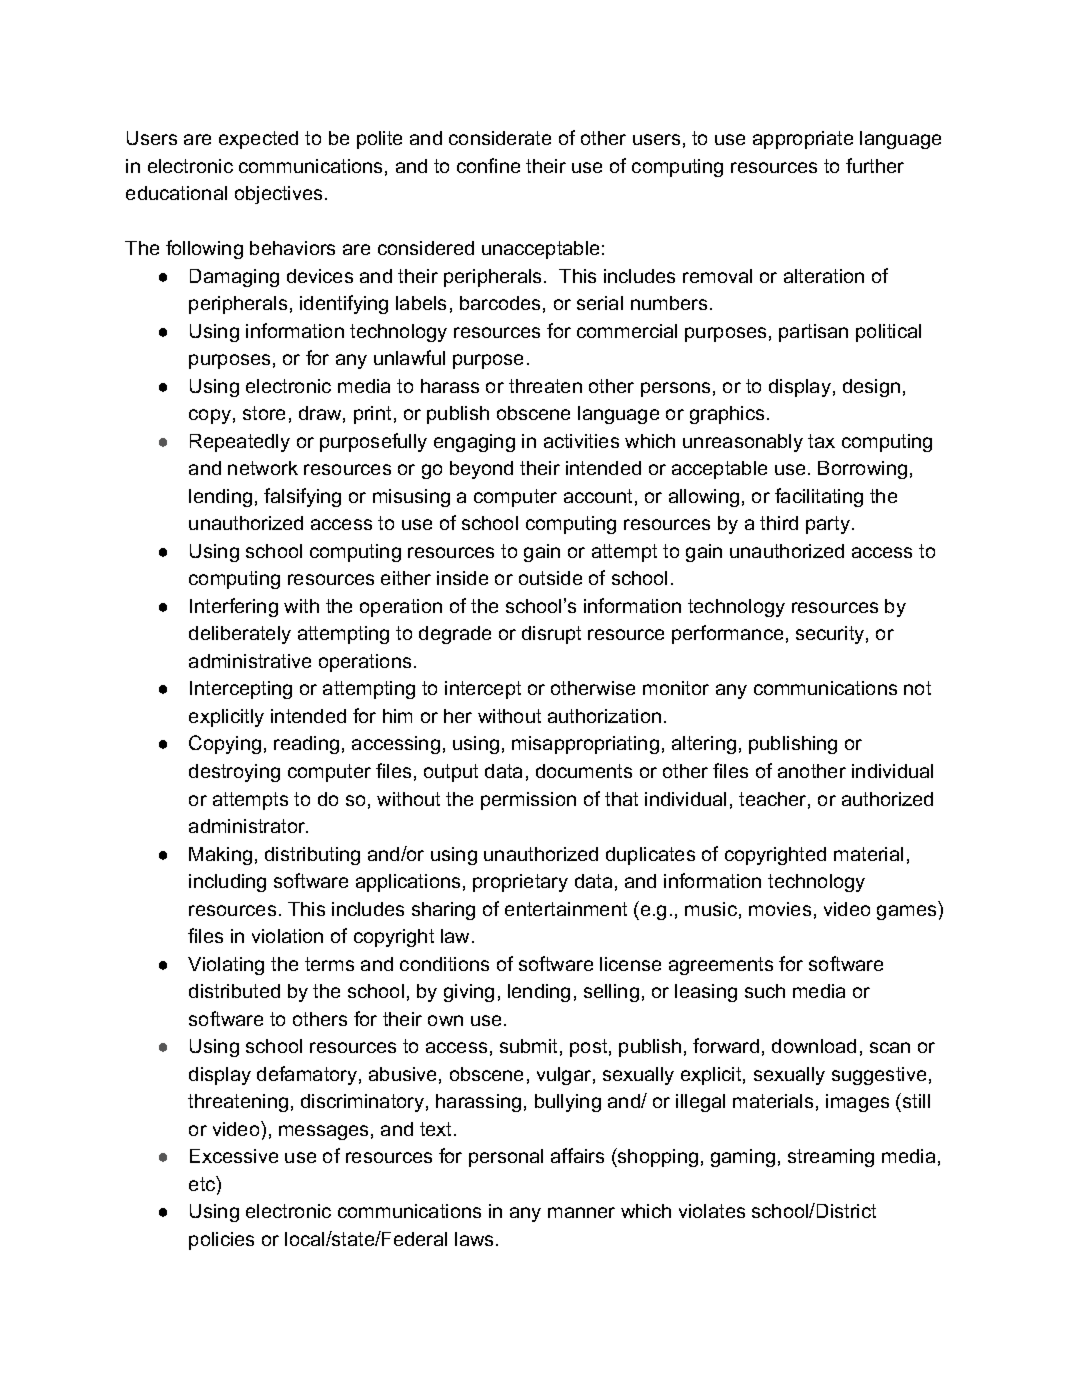 The width and height of the screenshot is (1070, 1384). I want to click on policies, so click(221, 1241).
